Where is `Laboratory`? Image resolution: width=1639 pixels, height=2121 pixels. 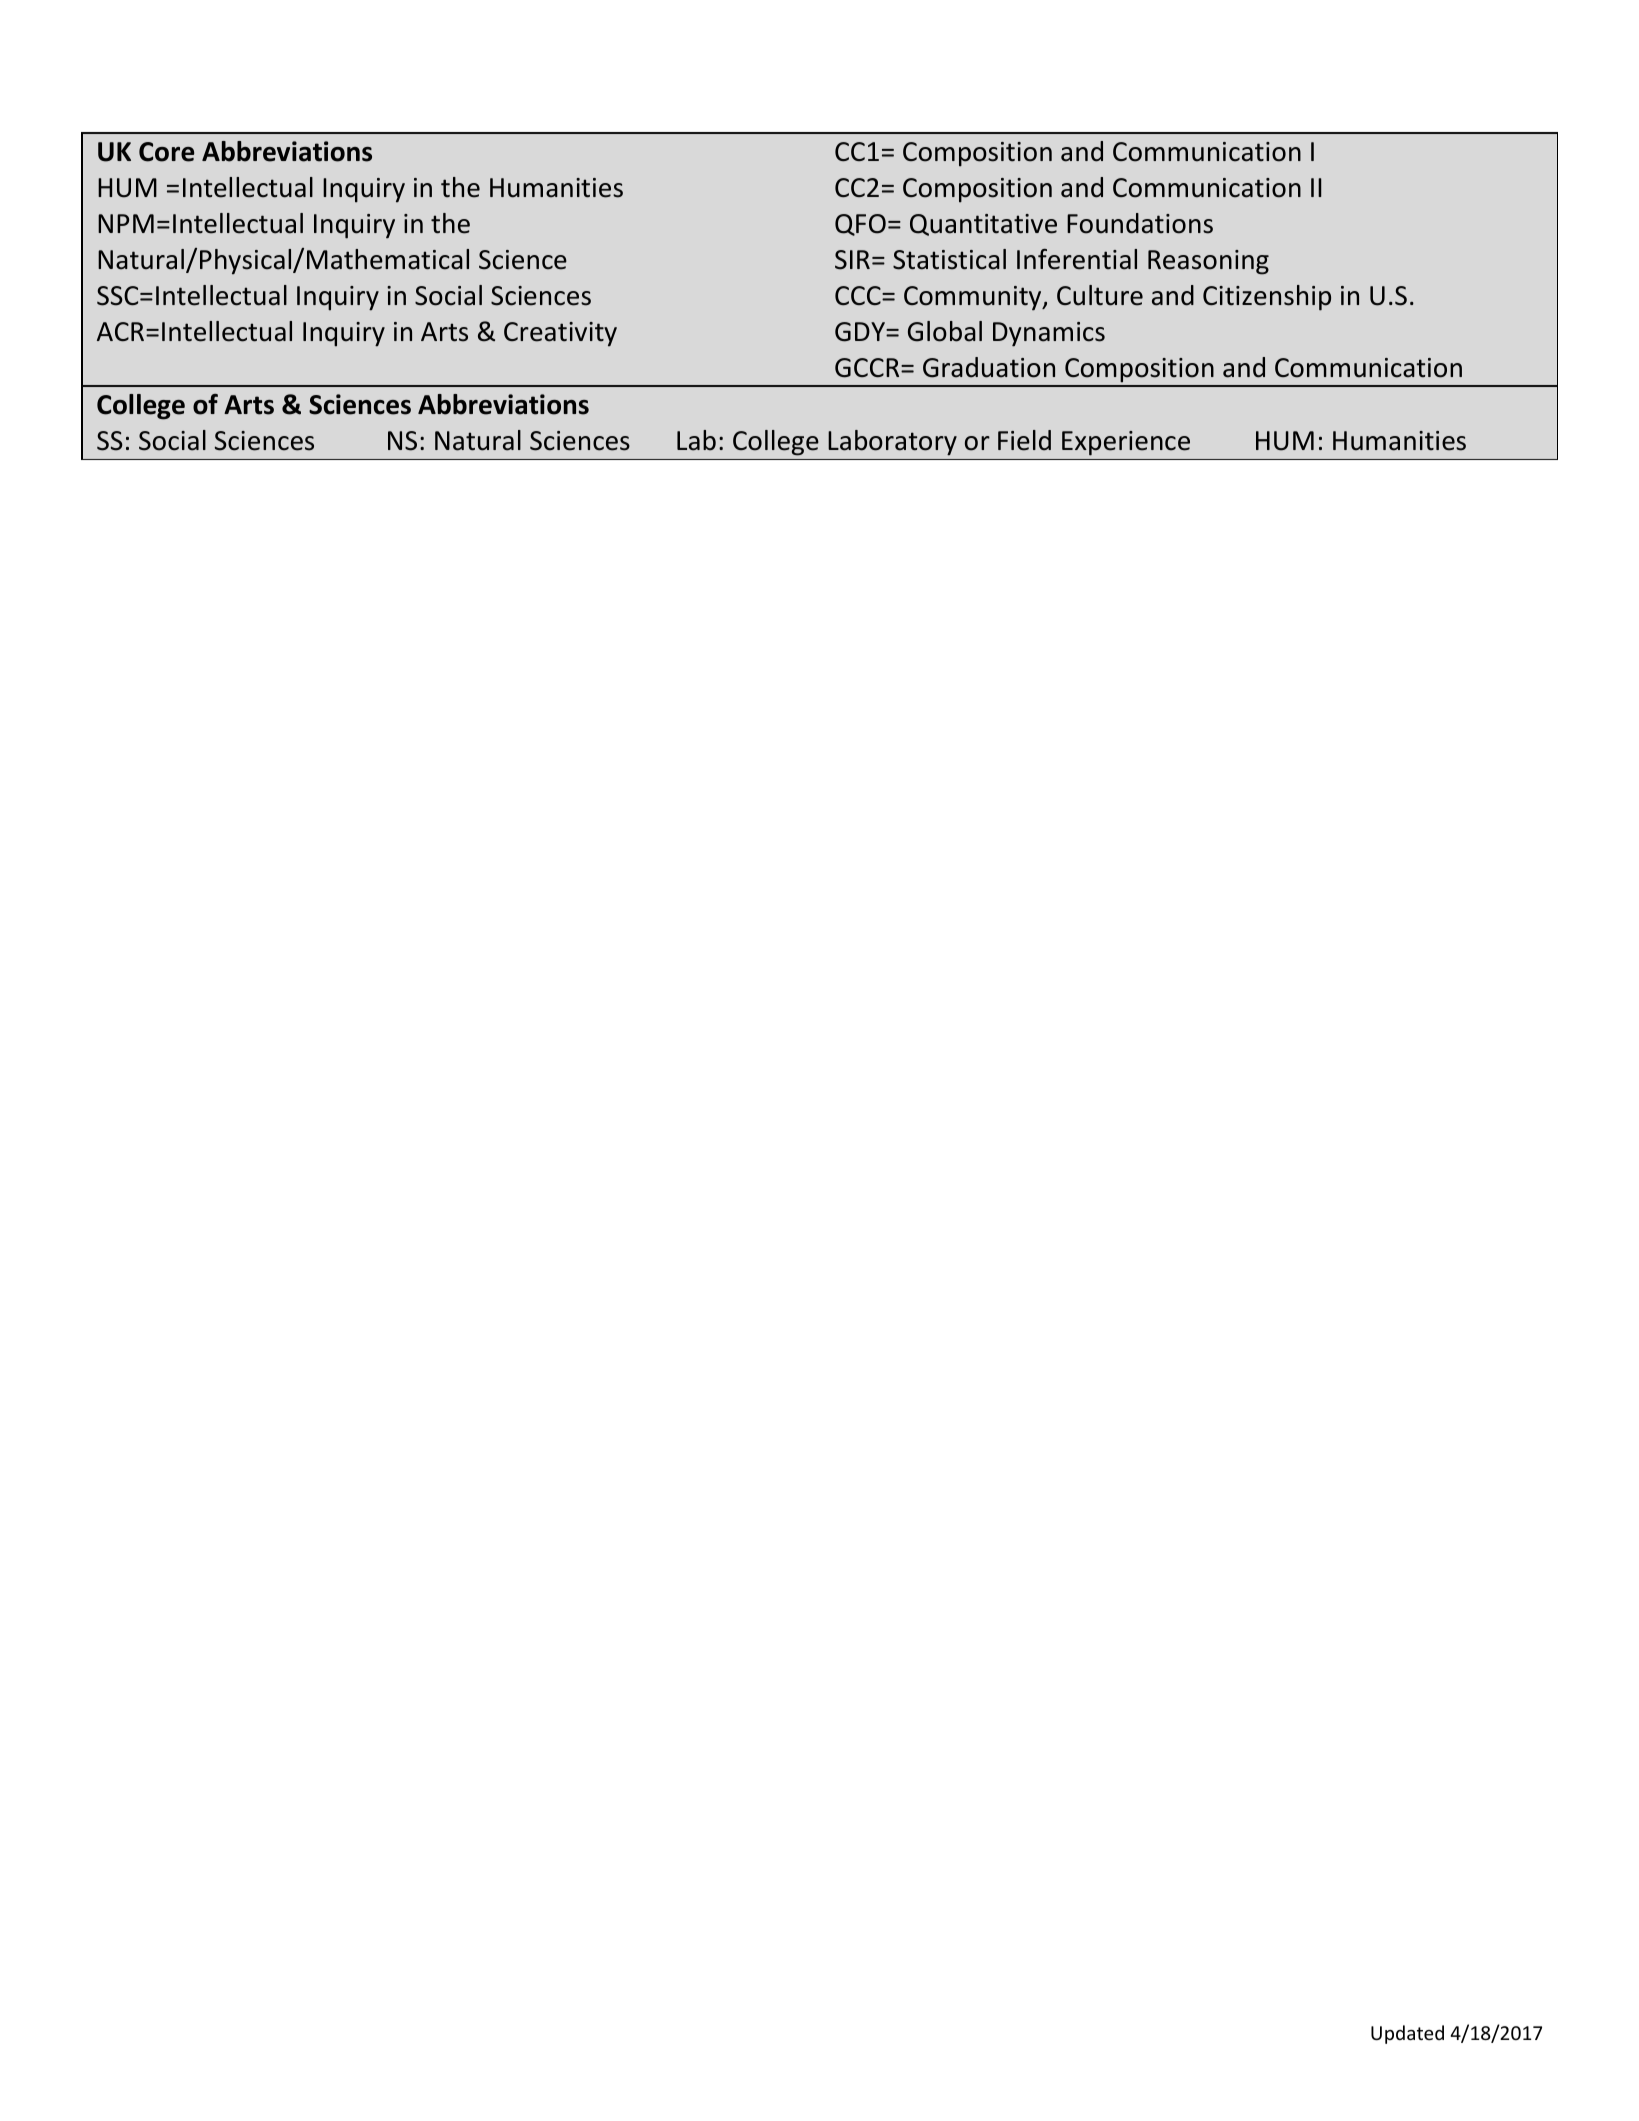
Laboratory is located at coordinates (892, 443).
